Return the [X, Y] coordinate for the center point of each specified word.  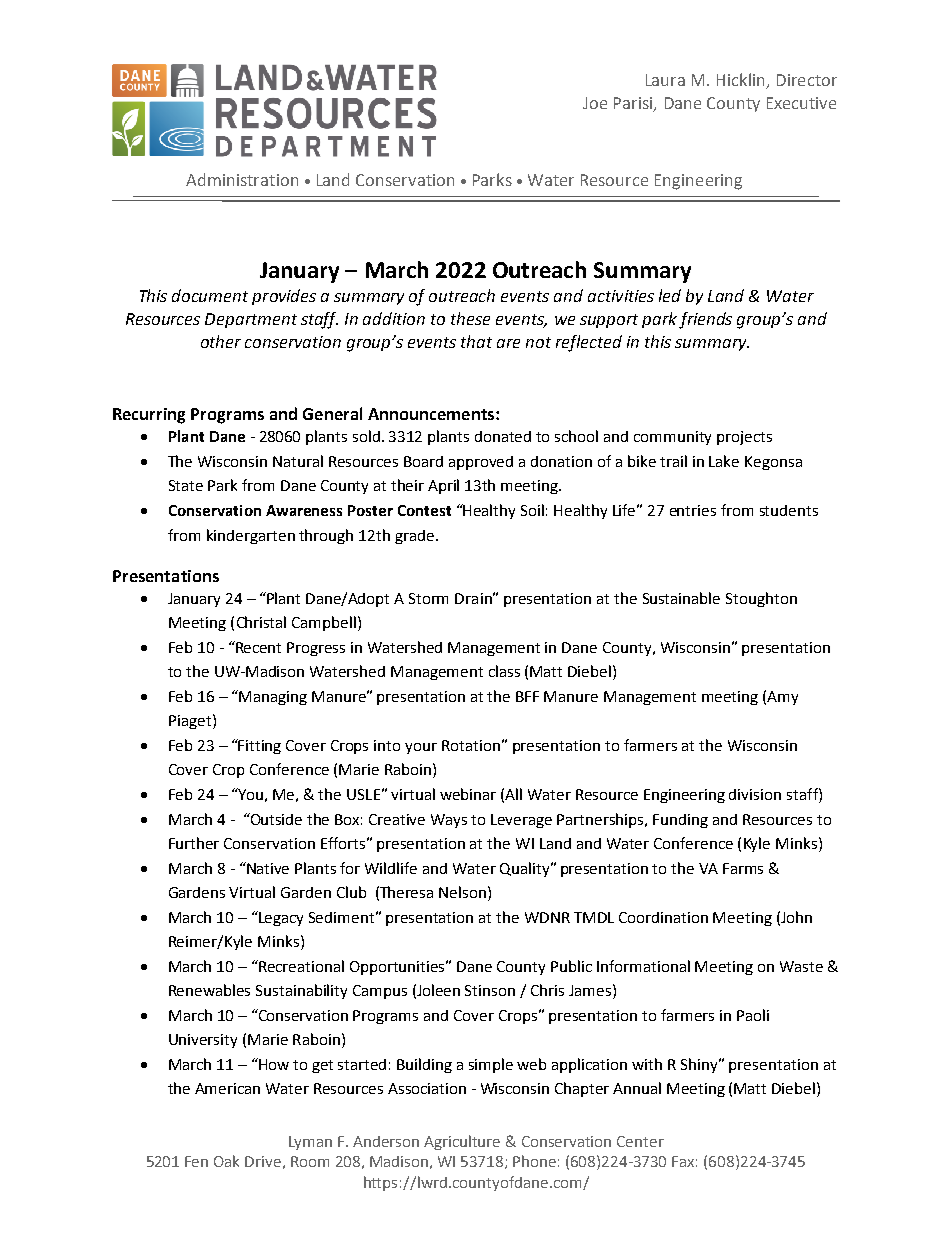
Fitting [259, 746]
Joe [595, 103]
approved [481, 463]
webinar [468, 794]
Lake [724, 461]
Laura [665, 80]
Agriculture [462, 1142]
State [186, 485]
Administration [242, 179]
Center [640, 1141]
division [755, 794]
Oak [226, 1161]
